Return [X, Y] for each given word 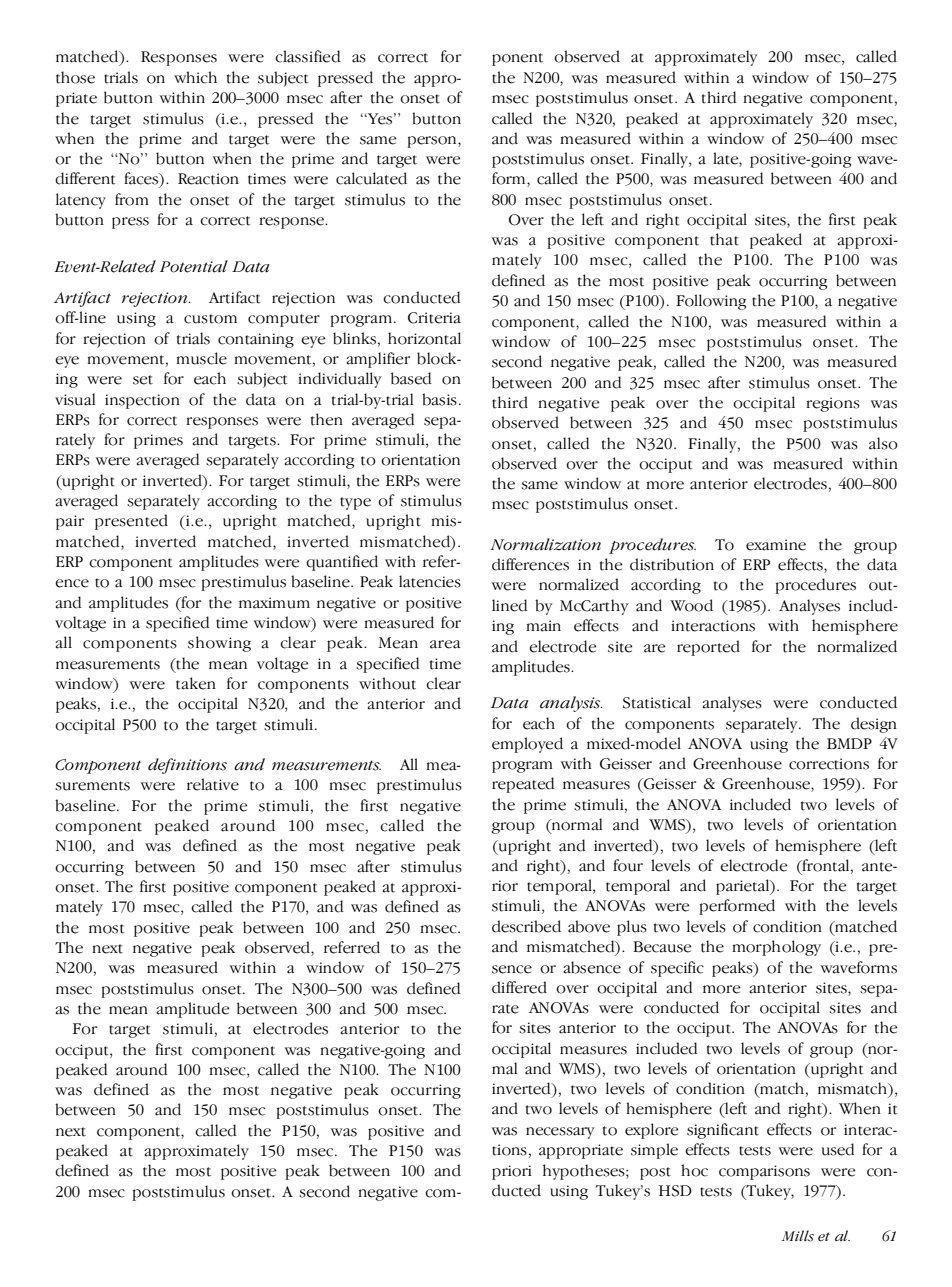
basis [439, 399]
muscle [201, 358]
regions [833, 404]
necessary [560, 1133]
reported [708, 648]
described [526, 926]
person [433, 142]
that [724, 239]
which [195, 77]
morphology [776, 948]
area [445, 644]
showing [219, 644]
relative [213, 784]
